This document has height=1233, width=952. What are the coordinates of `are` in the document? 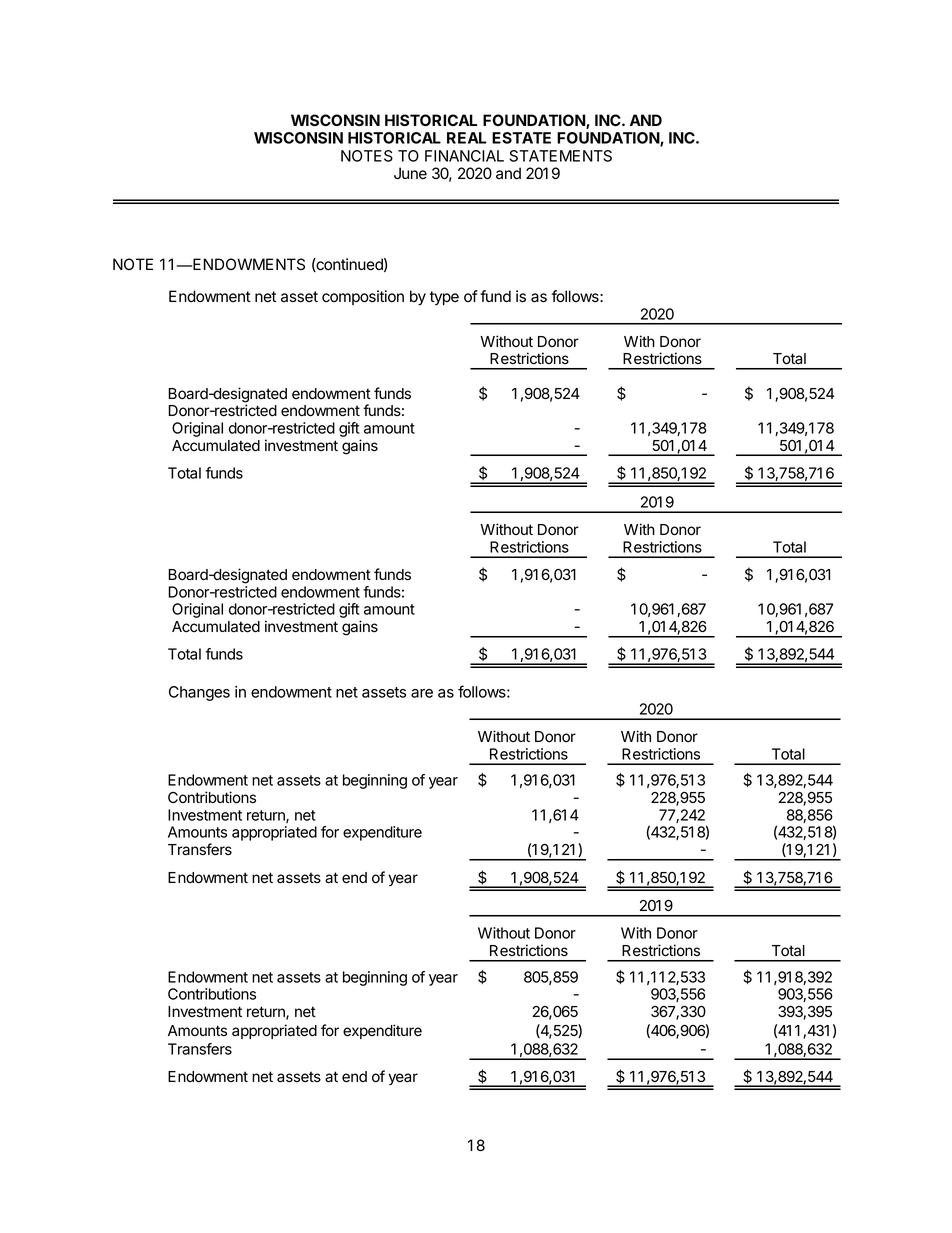 It's located at (422, 693).
